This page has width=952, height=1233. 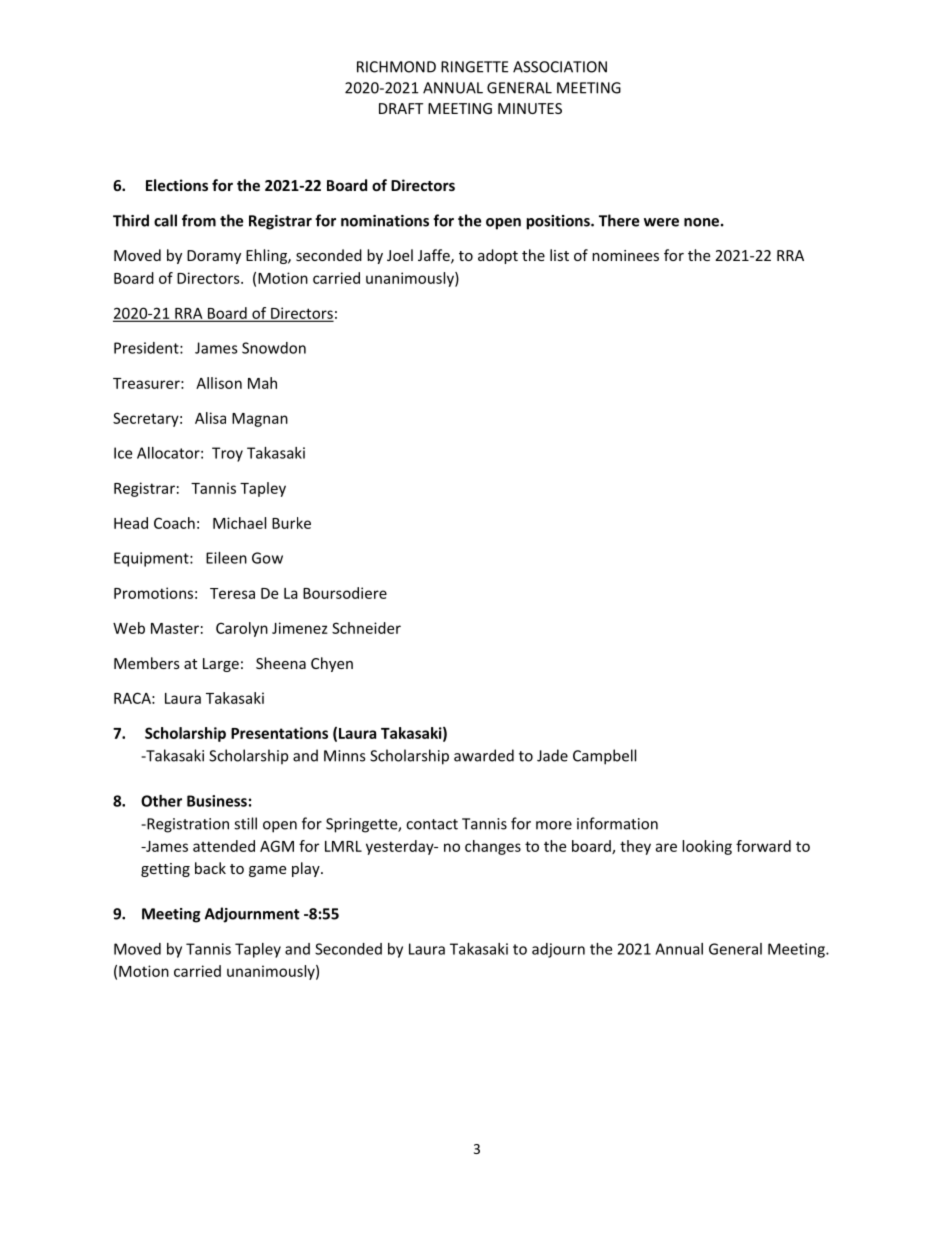 What do you see at coordinates (625, 255) in the page?
I see `nominees` at bounding box center [625, 255].
